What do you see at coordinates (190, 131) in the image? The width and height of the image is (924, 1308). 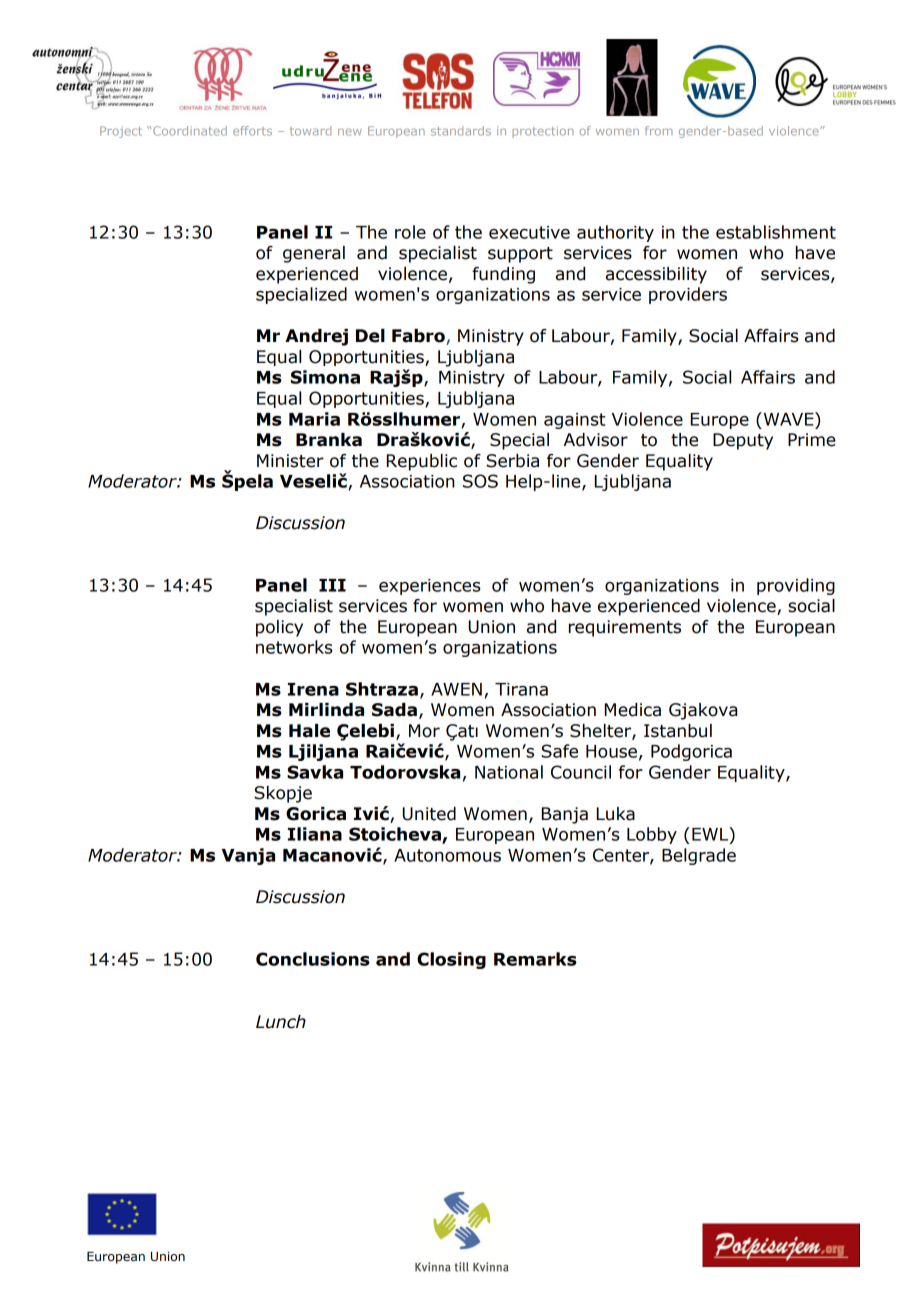 I see `Coordinated` at bounding box center [190, 131].
